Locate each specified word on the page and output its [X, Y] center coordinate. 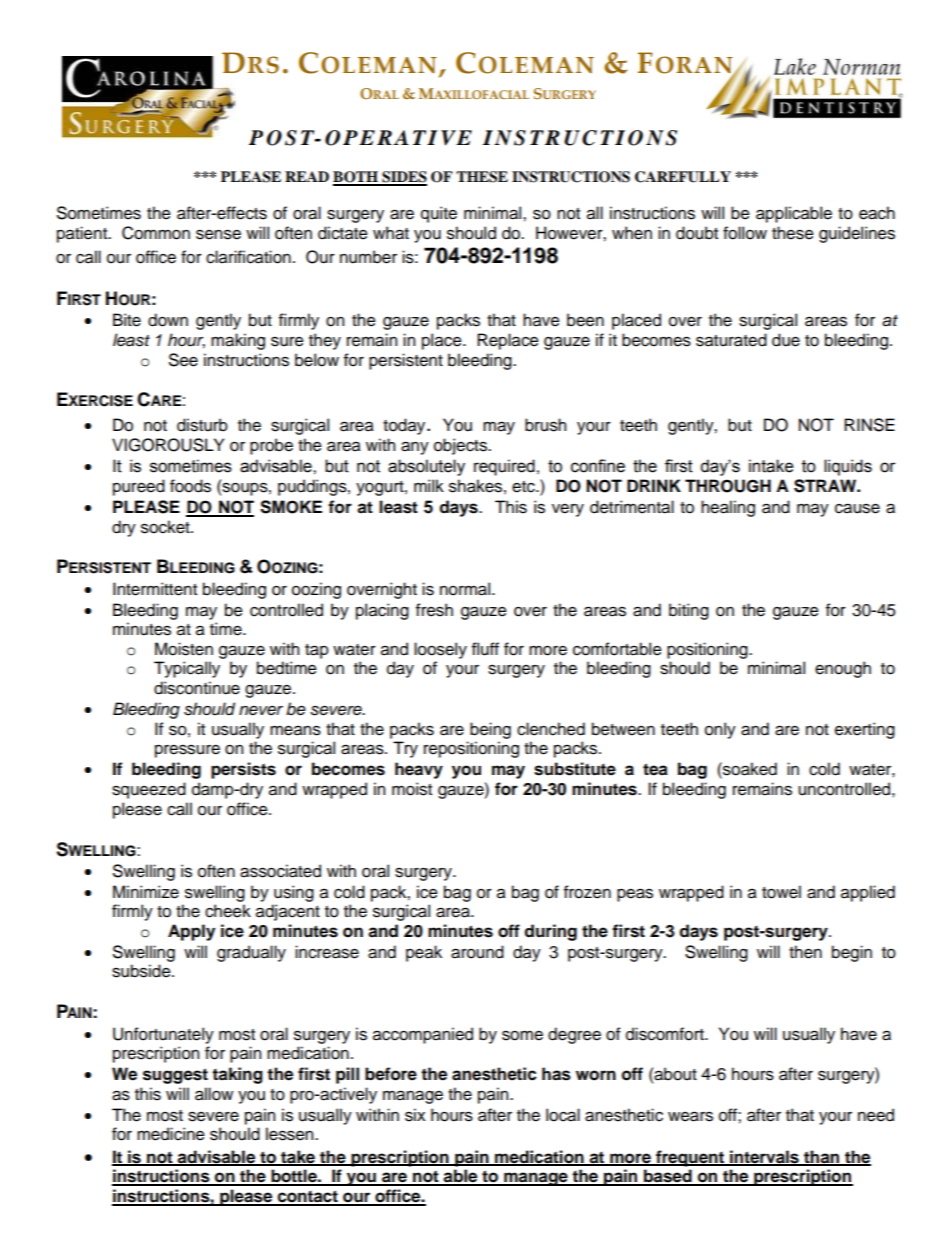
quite [439, 214]
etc [524, 487]
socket [166, 527]
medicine [171, 1134]
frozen [587, 892]
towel [781, 892]
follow [745, 233]
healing [728, 508]
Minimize [146, 892]
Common [156, 233]
